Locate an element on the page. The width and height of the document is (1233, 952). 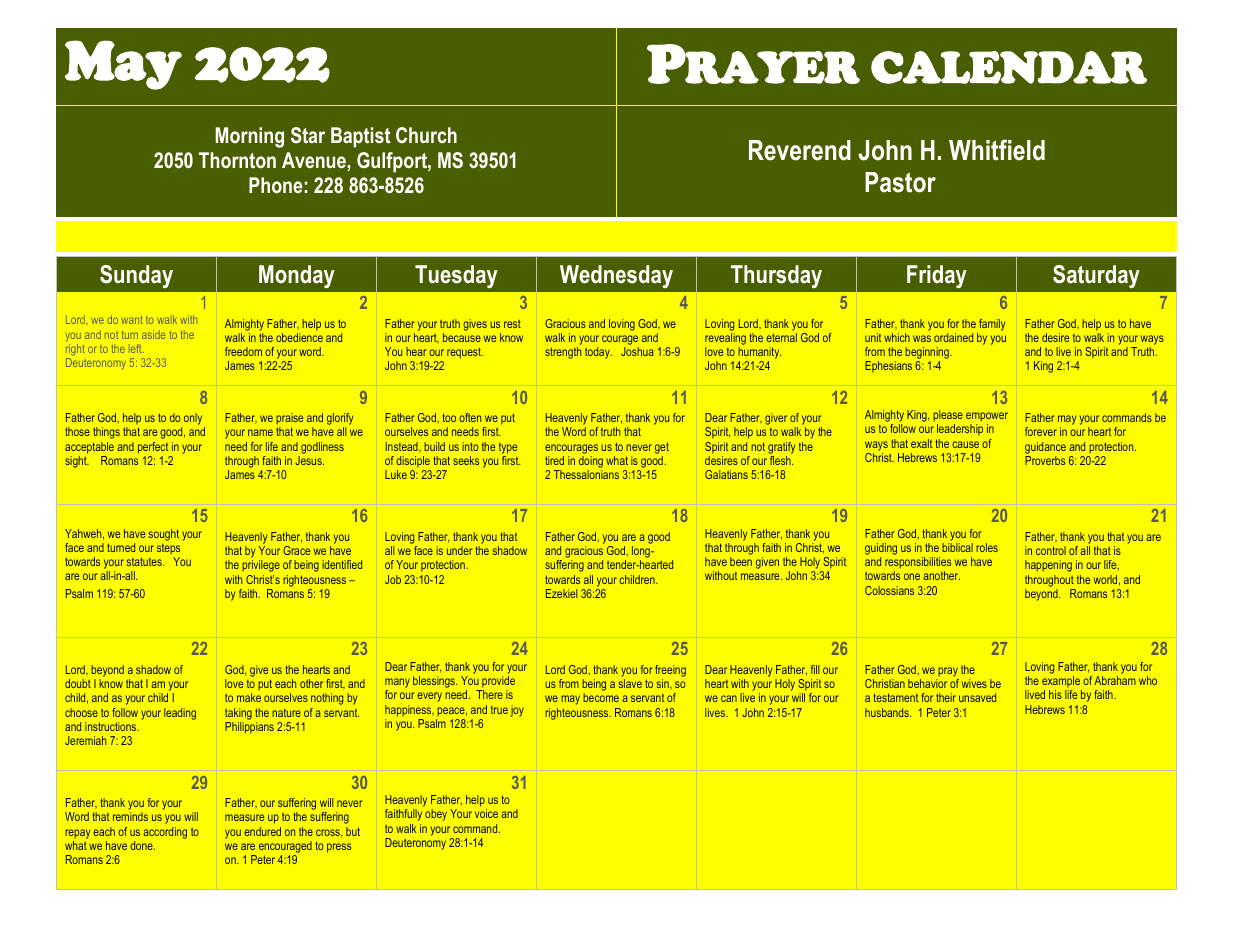
Thornton is located at coordinates (237, 160).
